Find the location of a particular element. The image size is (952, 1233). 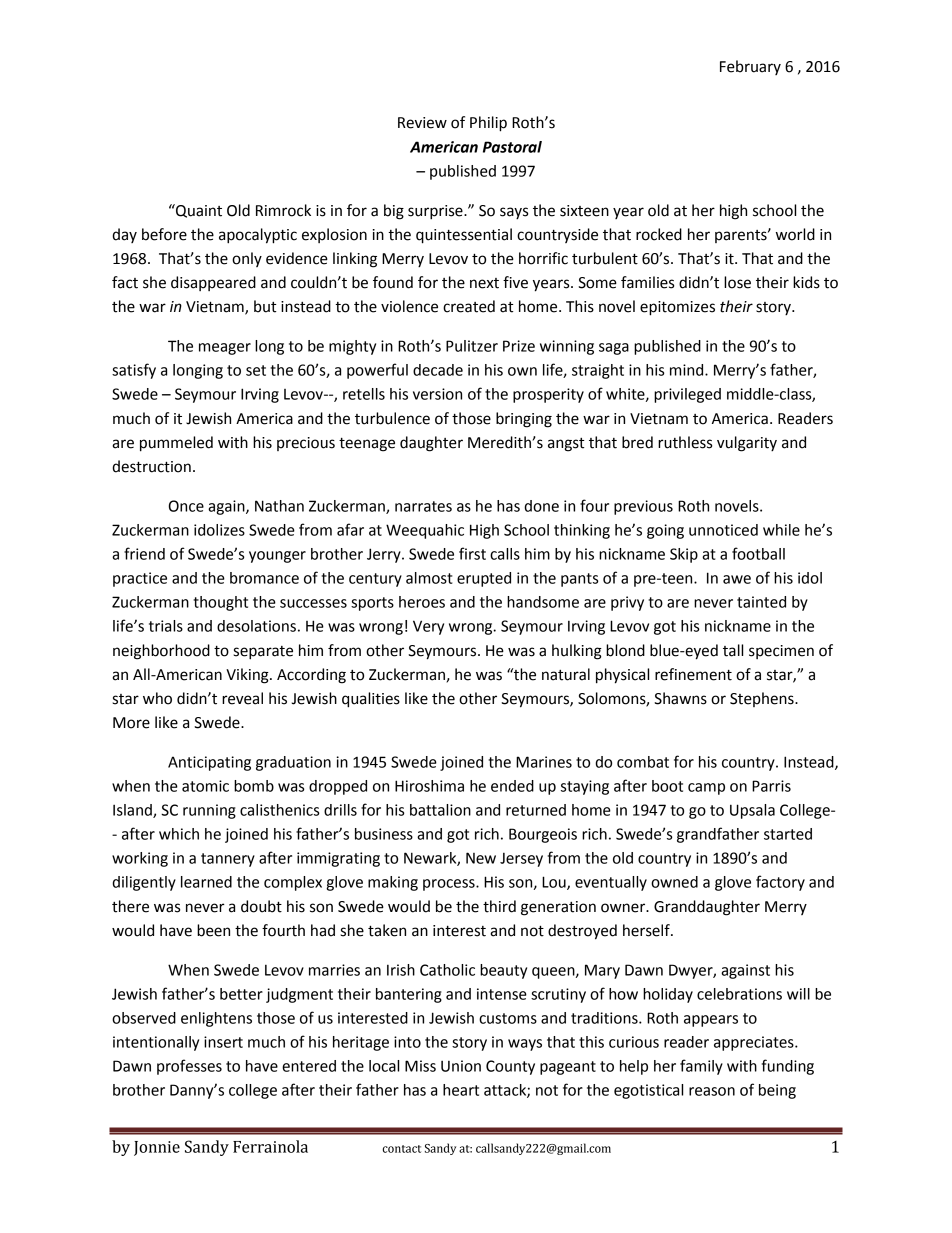

February is located at coordinates (750, 67).
